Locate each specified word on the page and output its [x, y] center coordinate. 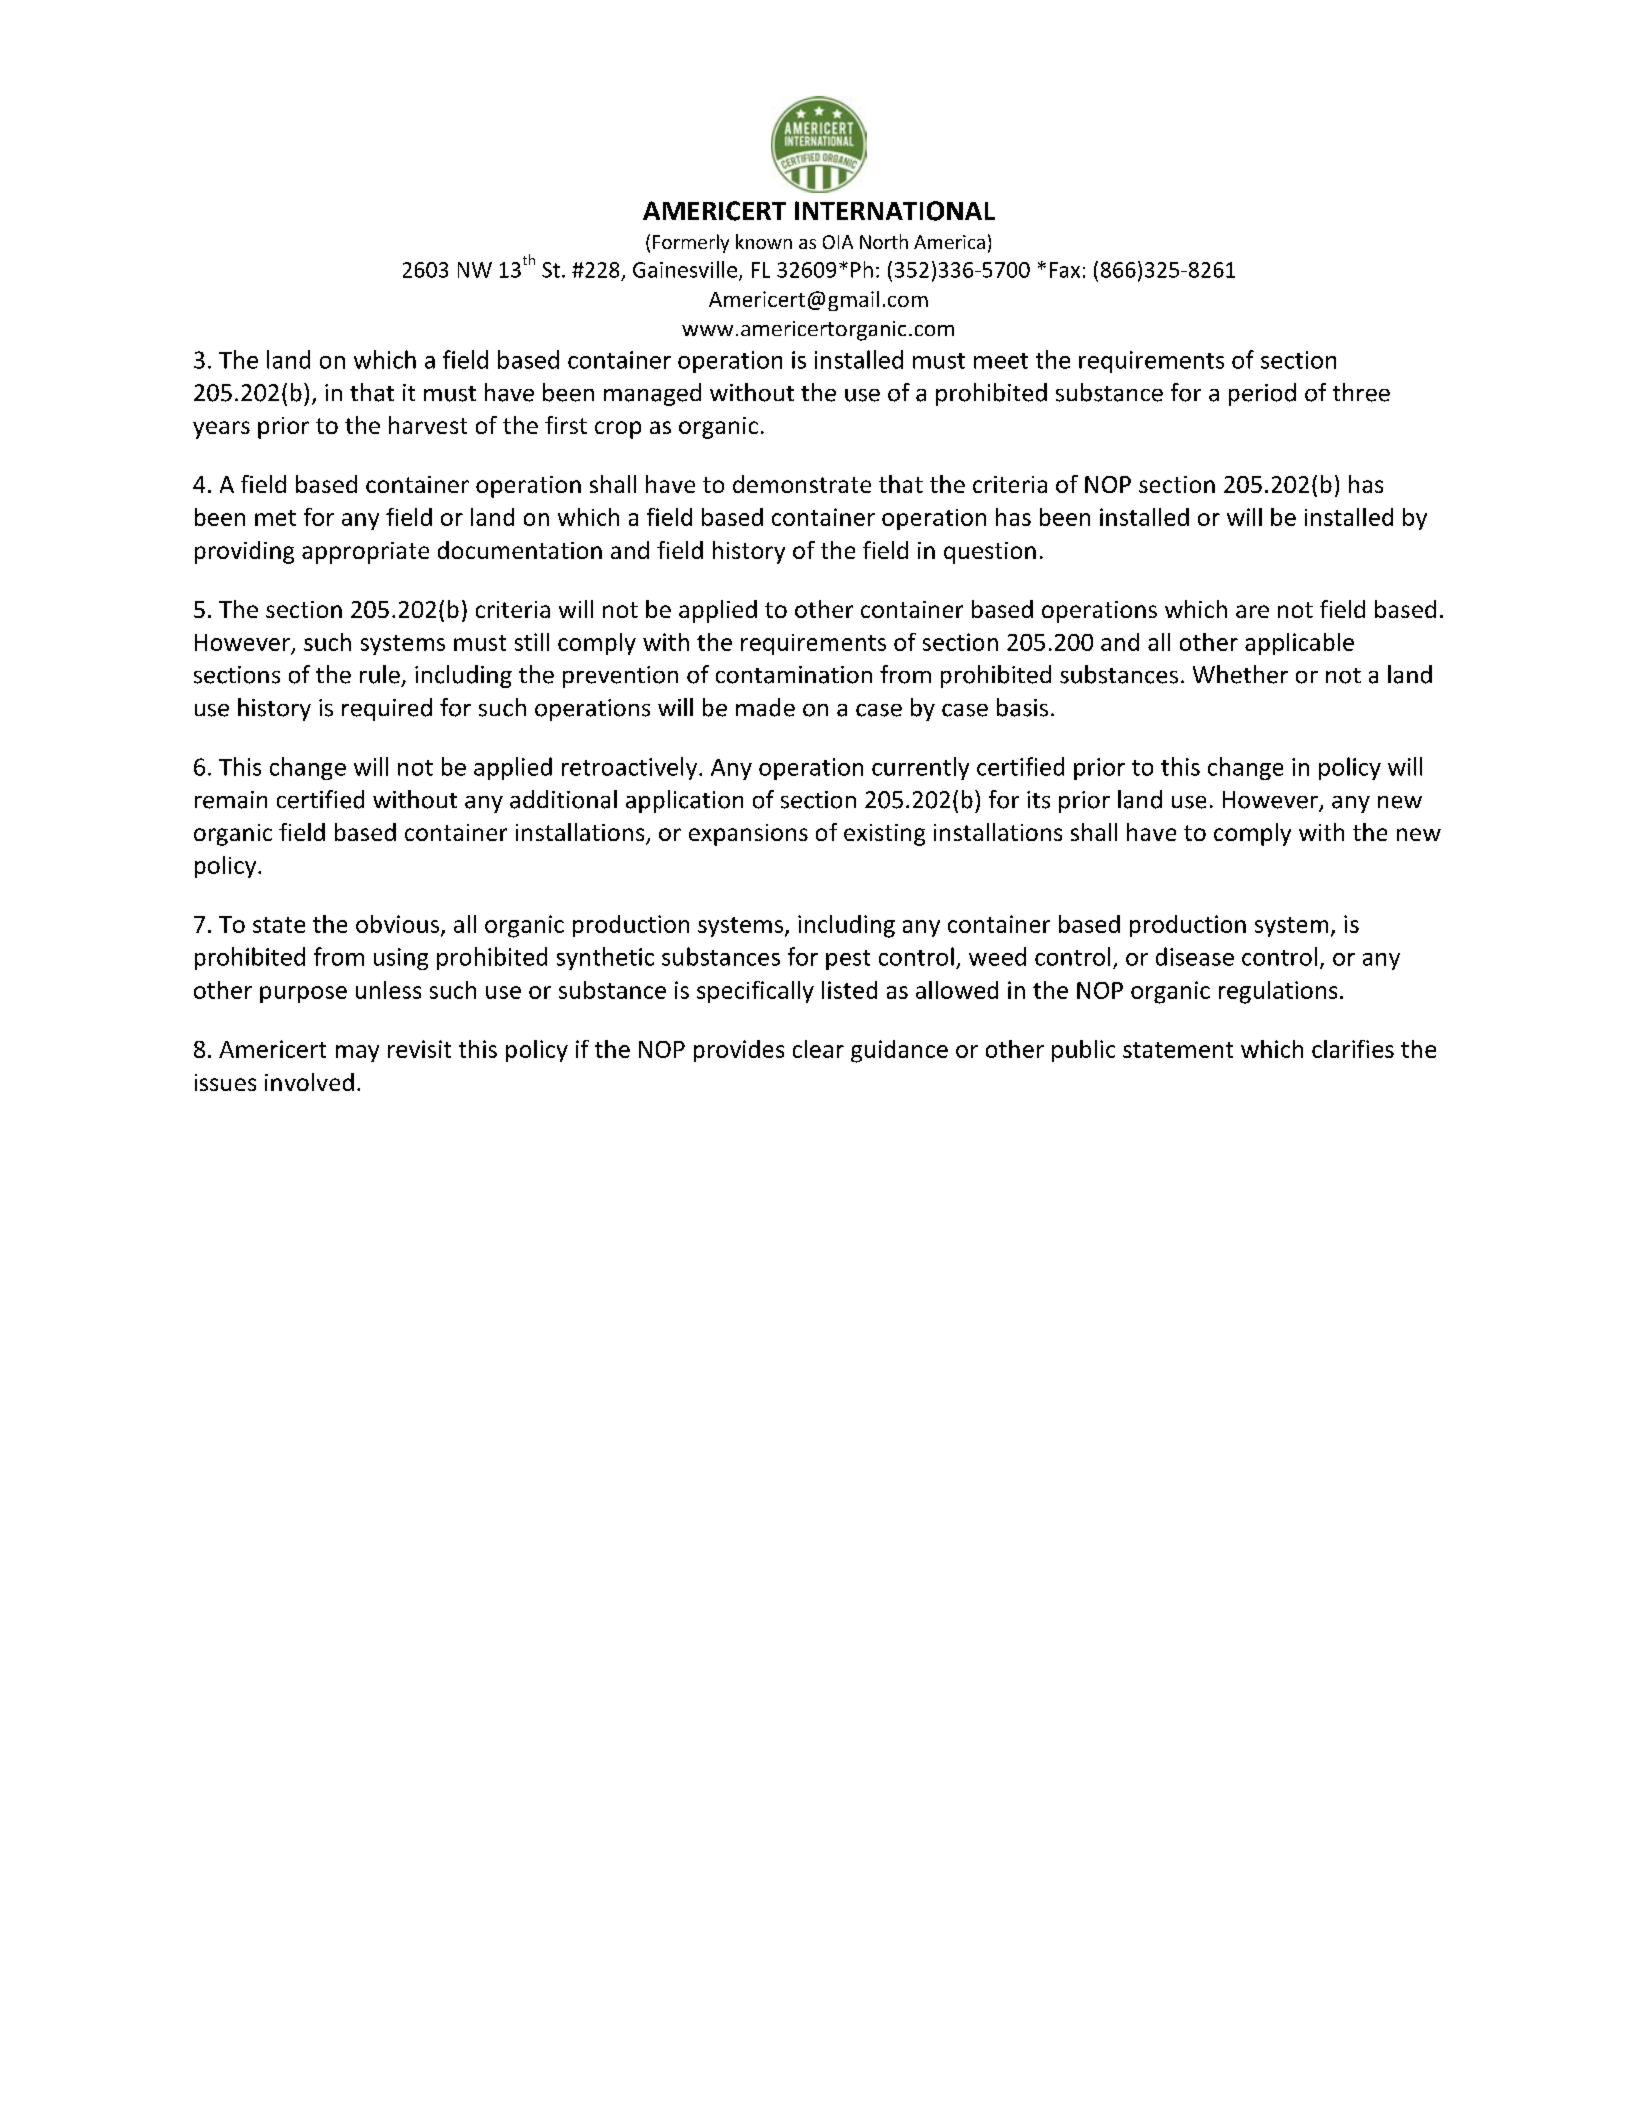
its [1038, 800]
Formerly [691, 243]
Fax [1065, 270]
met [275, 518]
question [990, 553]
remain [231, 800]
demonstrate [802, 484]
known [764, 241]
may [357, 1053]
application [684, 801]
